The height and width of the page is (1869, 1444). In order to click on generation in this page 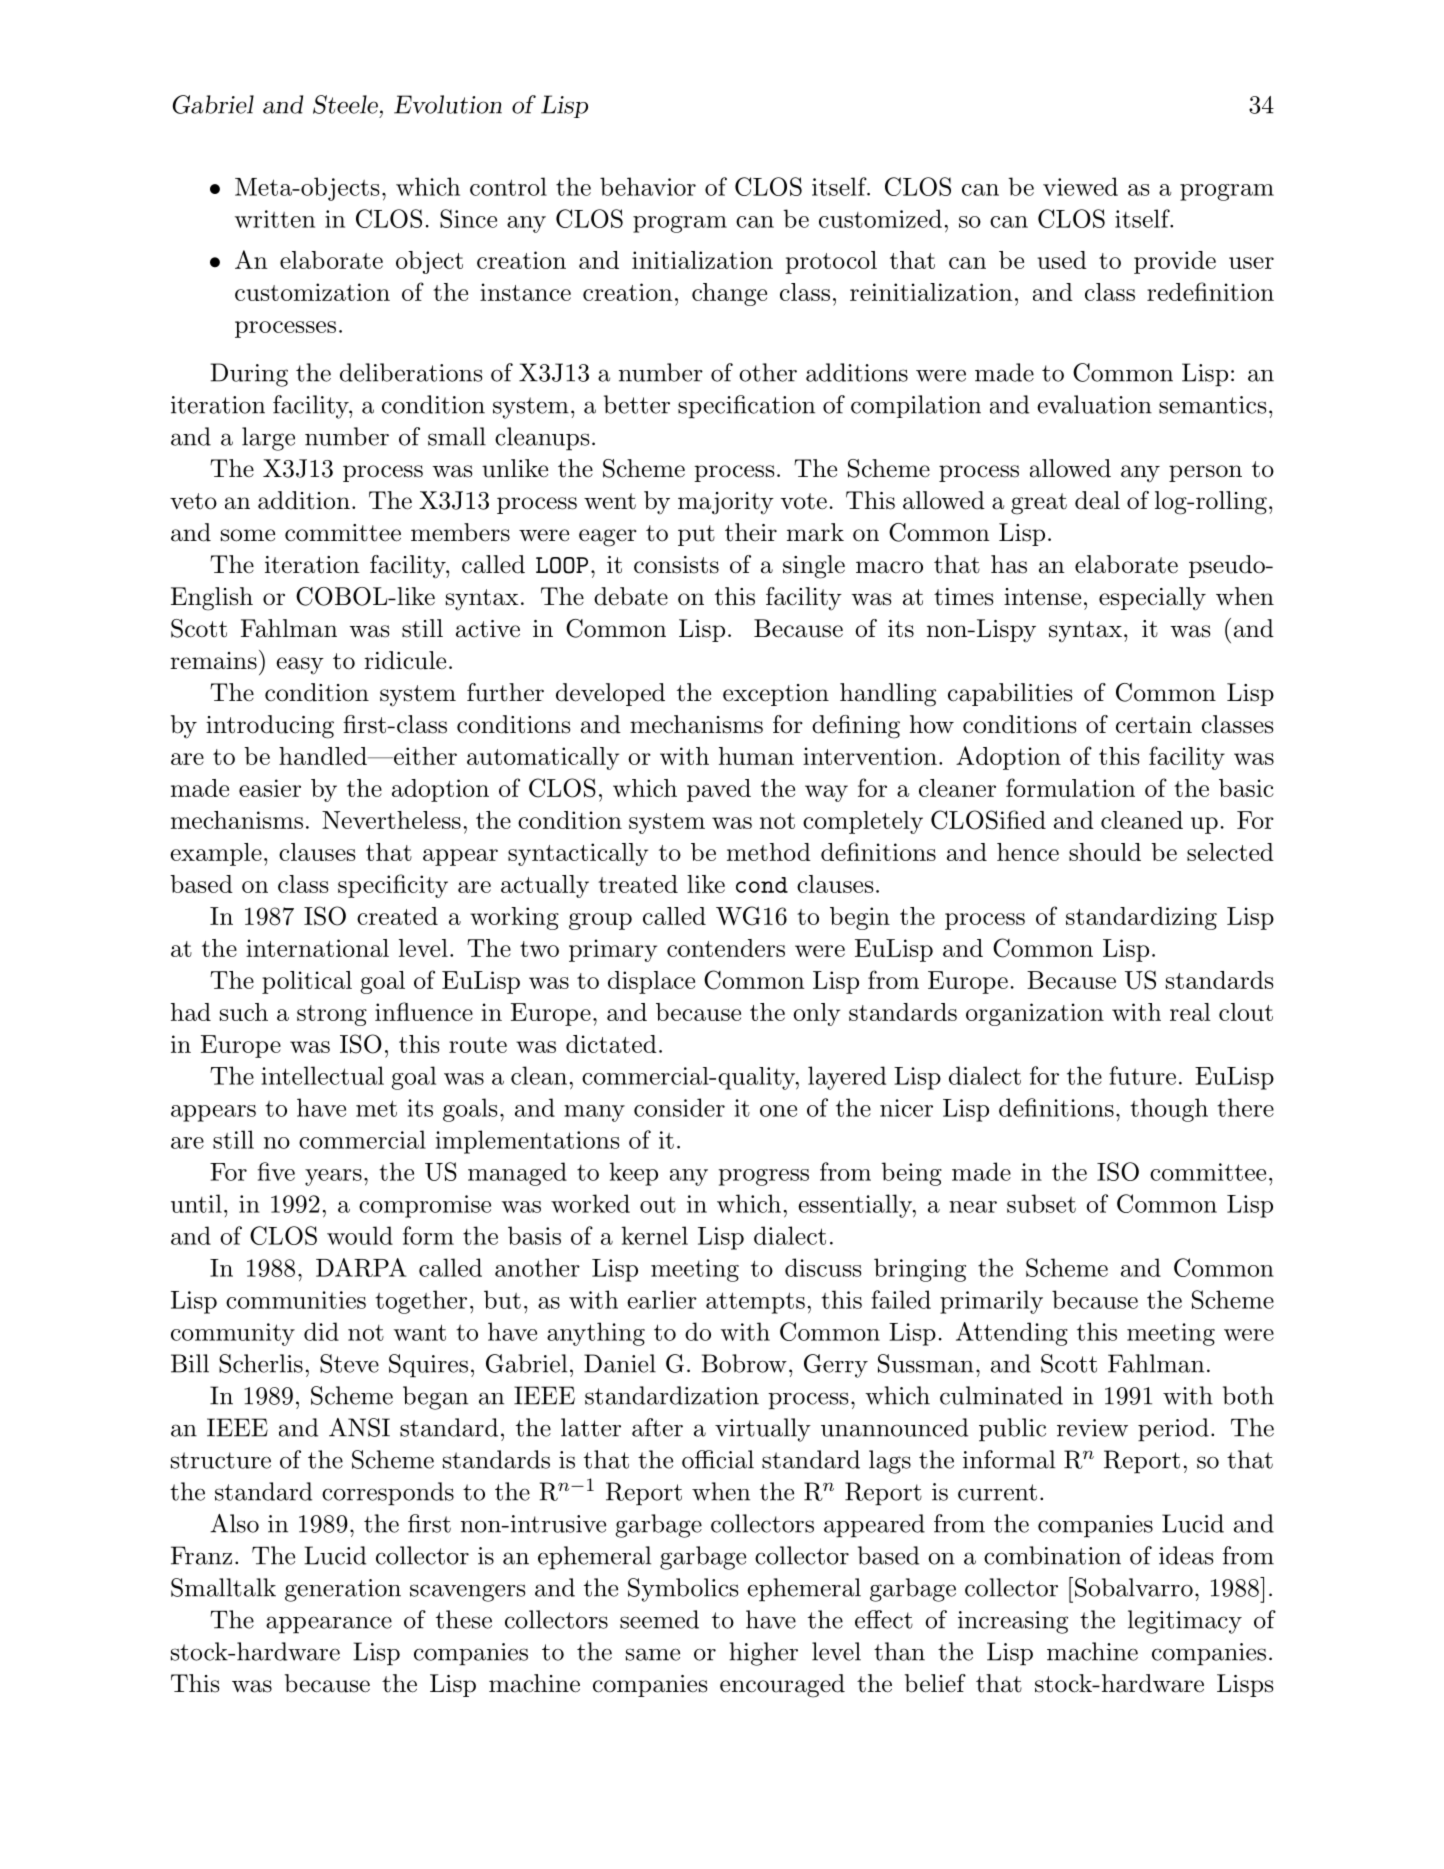, I will do `click(343, 1590)`.
